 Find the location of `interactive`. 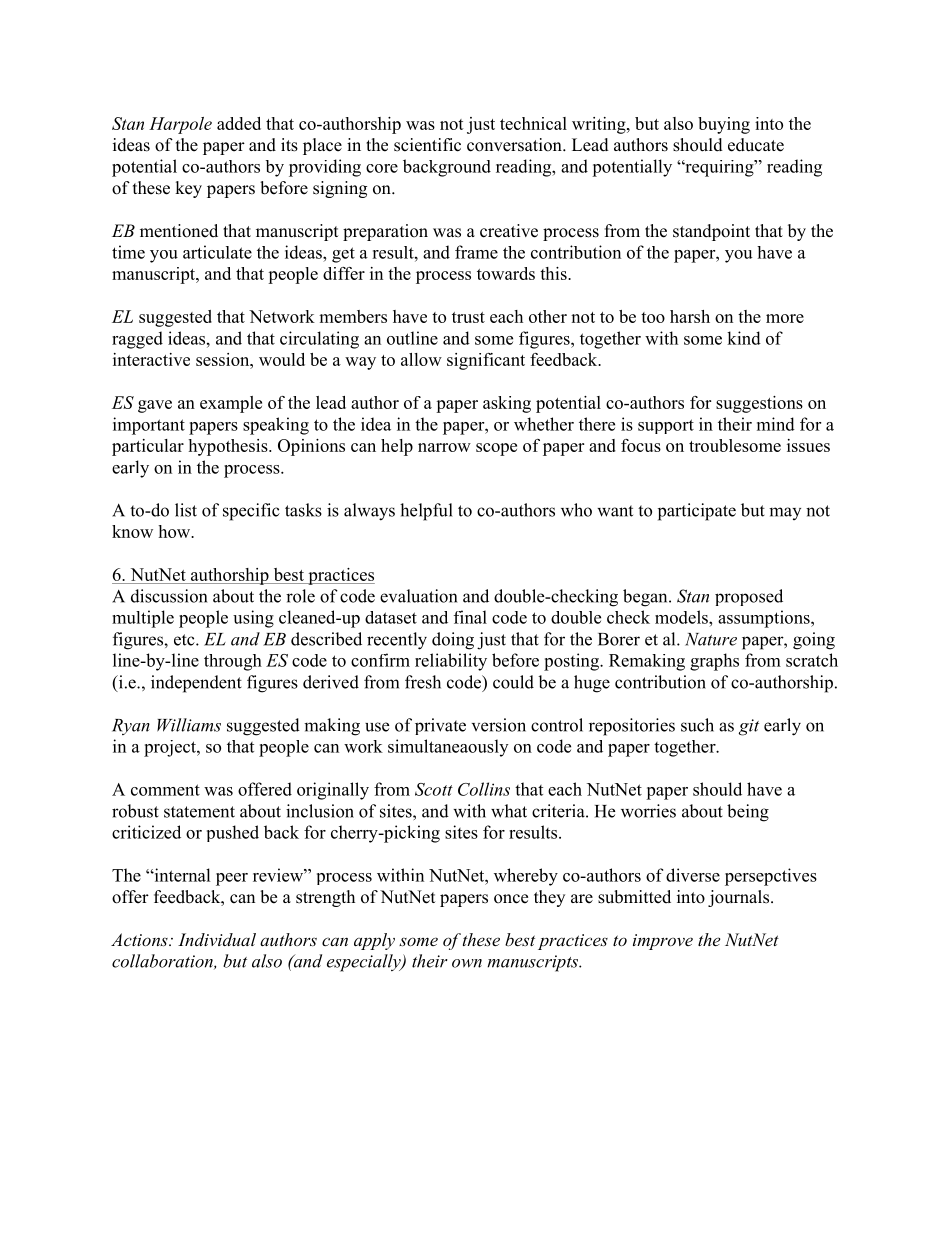

interactive is located at coordinates (151, 359).
